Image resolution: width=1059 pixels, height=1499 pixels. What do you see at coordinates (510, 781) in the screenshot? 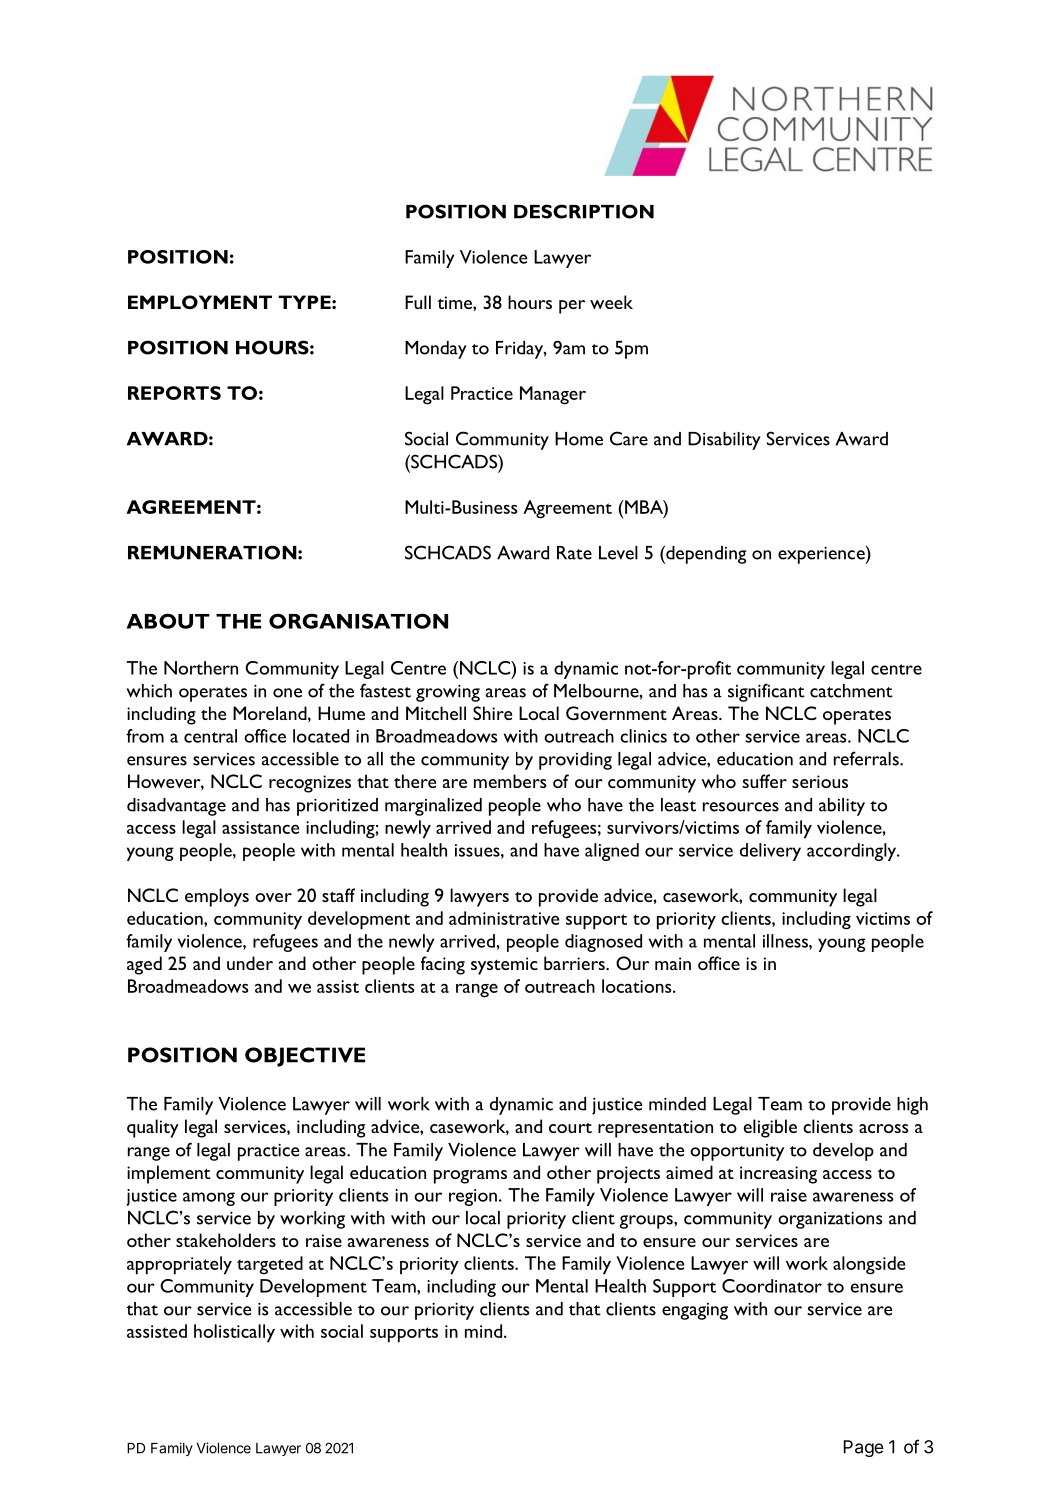
I see `members` at bounding box center [510, 781].
